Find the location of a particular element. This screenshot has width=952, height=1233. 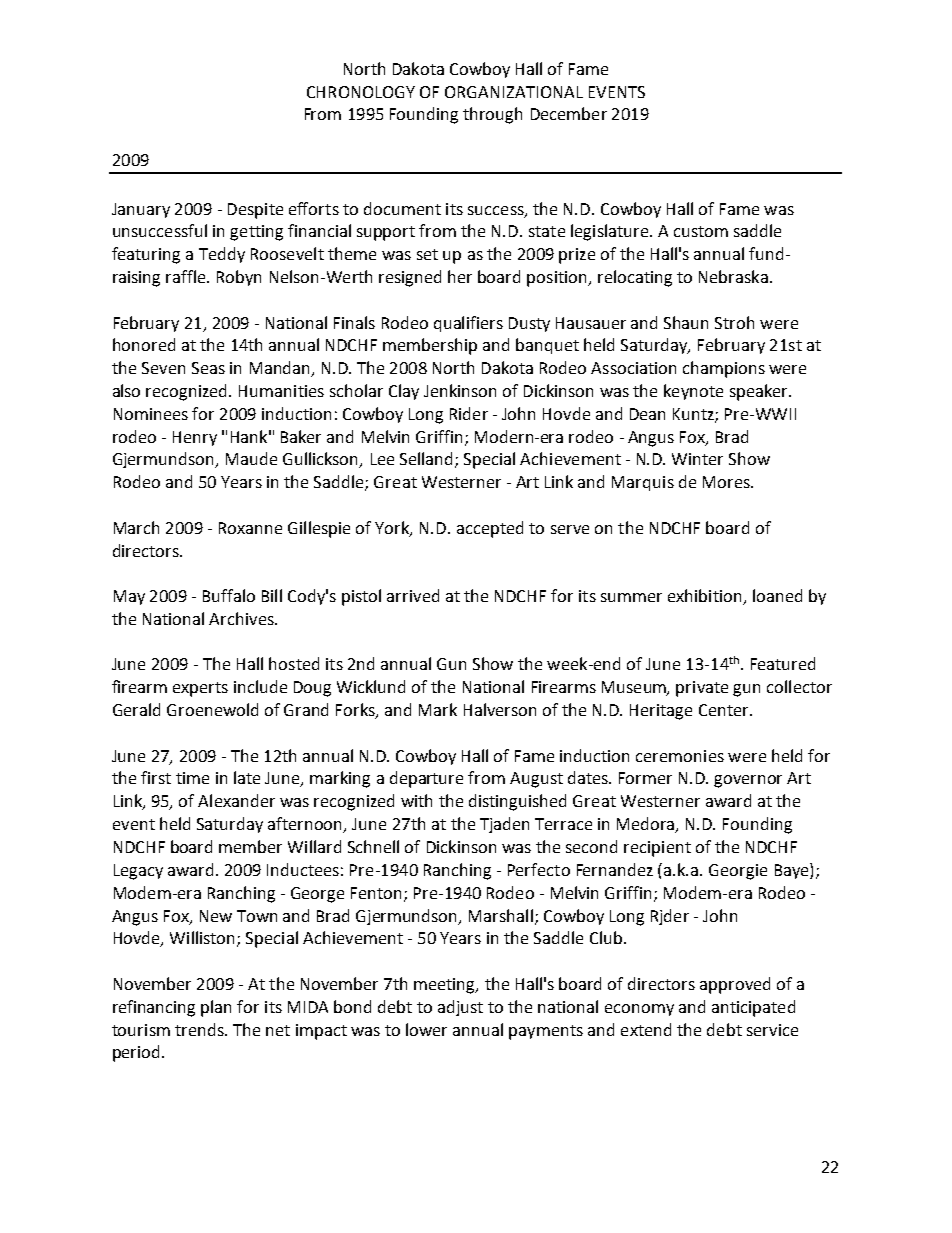

exhibition is located at coordinates (706, 597).
